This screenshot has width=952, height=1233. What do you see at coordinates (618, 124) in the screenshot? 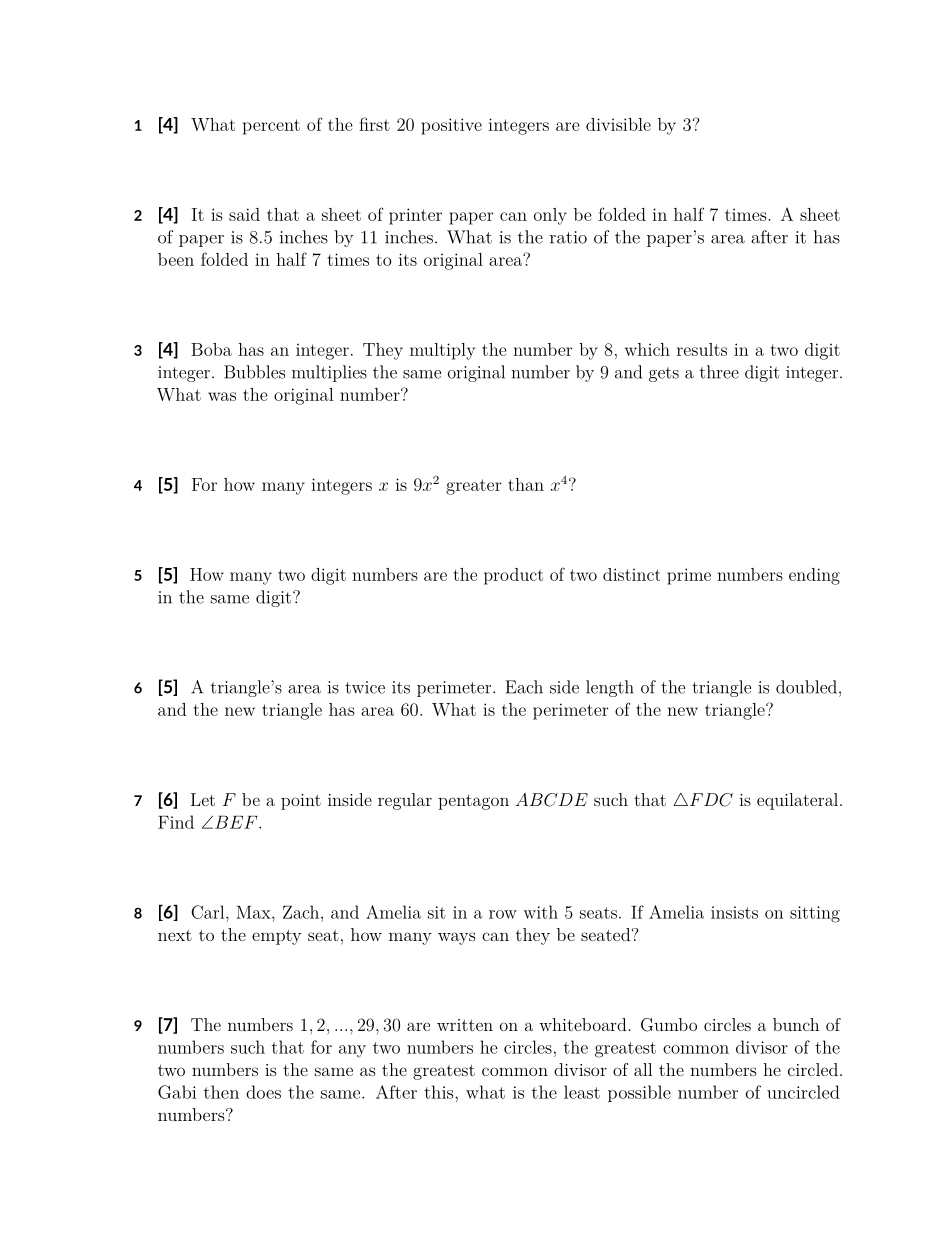
I see `divisible` at bounding box center [618, 124].
